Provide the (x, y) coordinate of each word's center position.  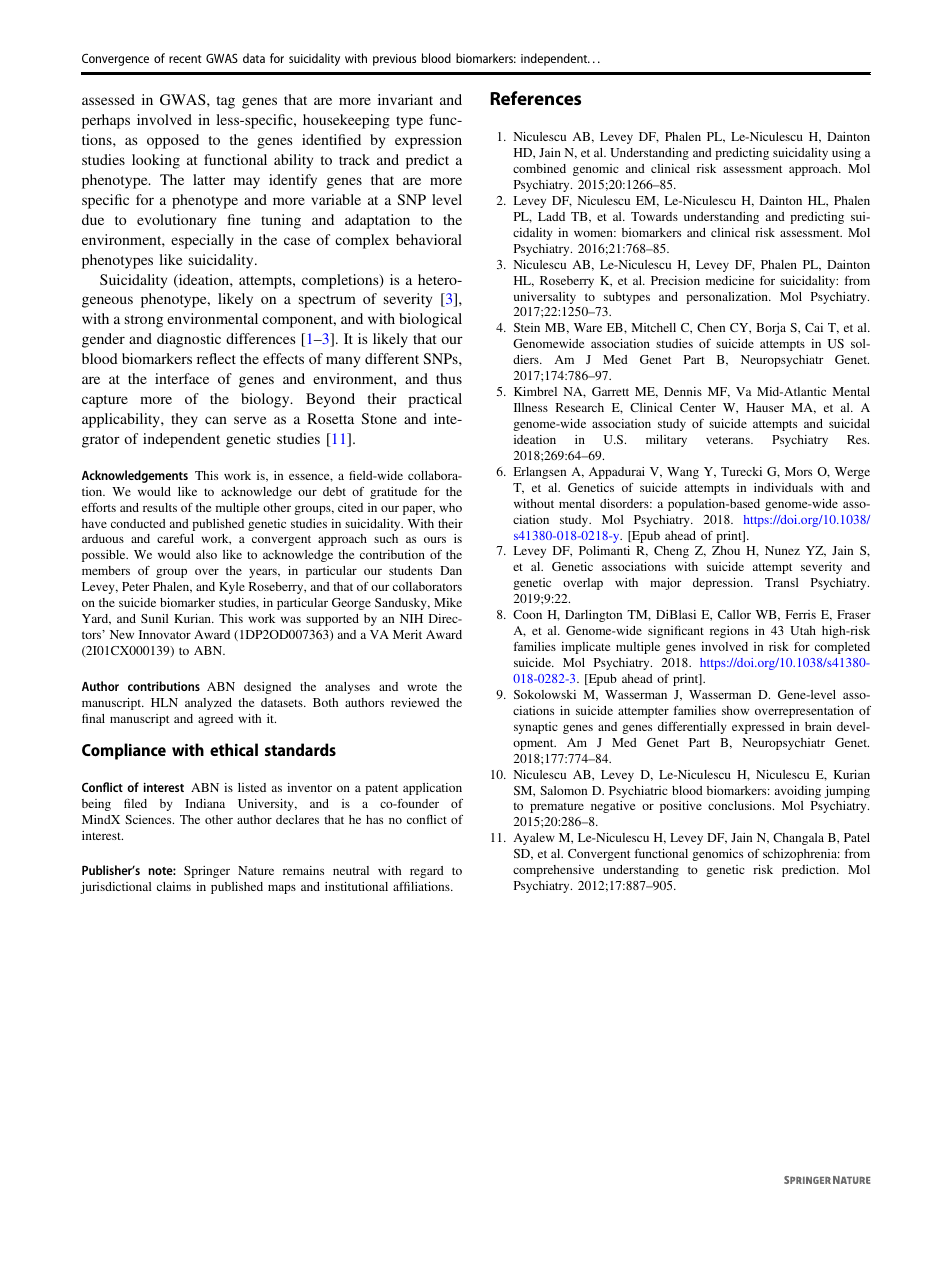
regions (729, 632)
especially (202, 241)
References (535, 98)
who (450, 507)
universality (545, 298)
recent (185, 59)
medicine (730, 280)
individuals (783, 487)
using (846, 154)
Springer (207, 872)
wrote (422, 687)
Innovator (165, 634)
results (160, 507)
